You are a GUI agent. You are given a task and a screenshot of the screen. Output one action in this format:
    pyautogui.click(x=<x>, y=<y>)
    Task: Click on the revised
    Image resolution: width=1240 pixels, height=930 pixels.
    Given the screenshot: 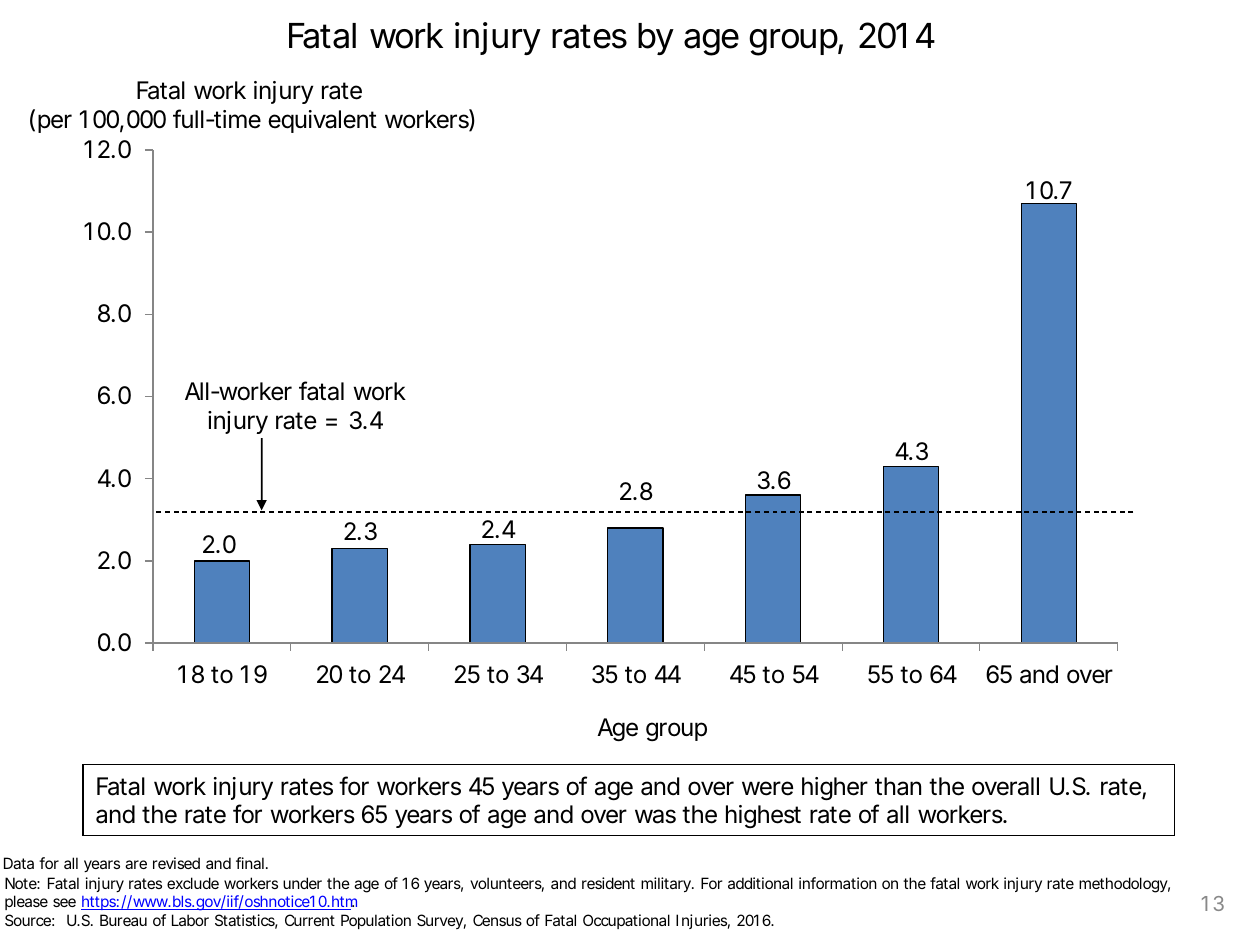 What is the action you would take?
    pyautogui.click(x=176, y=863)
